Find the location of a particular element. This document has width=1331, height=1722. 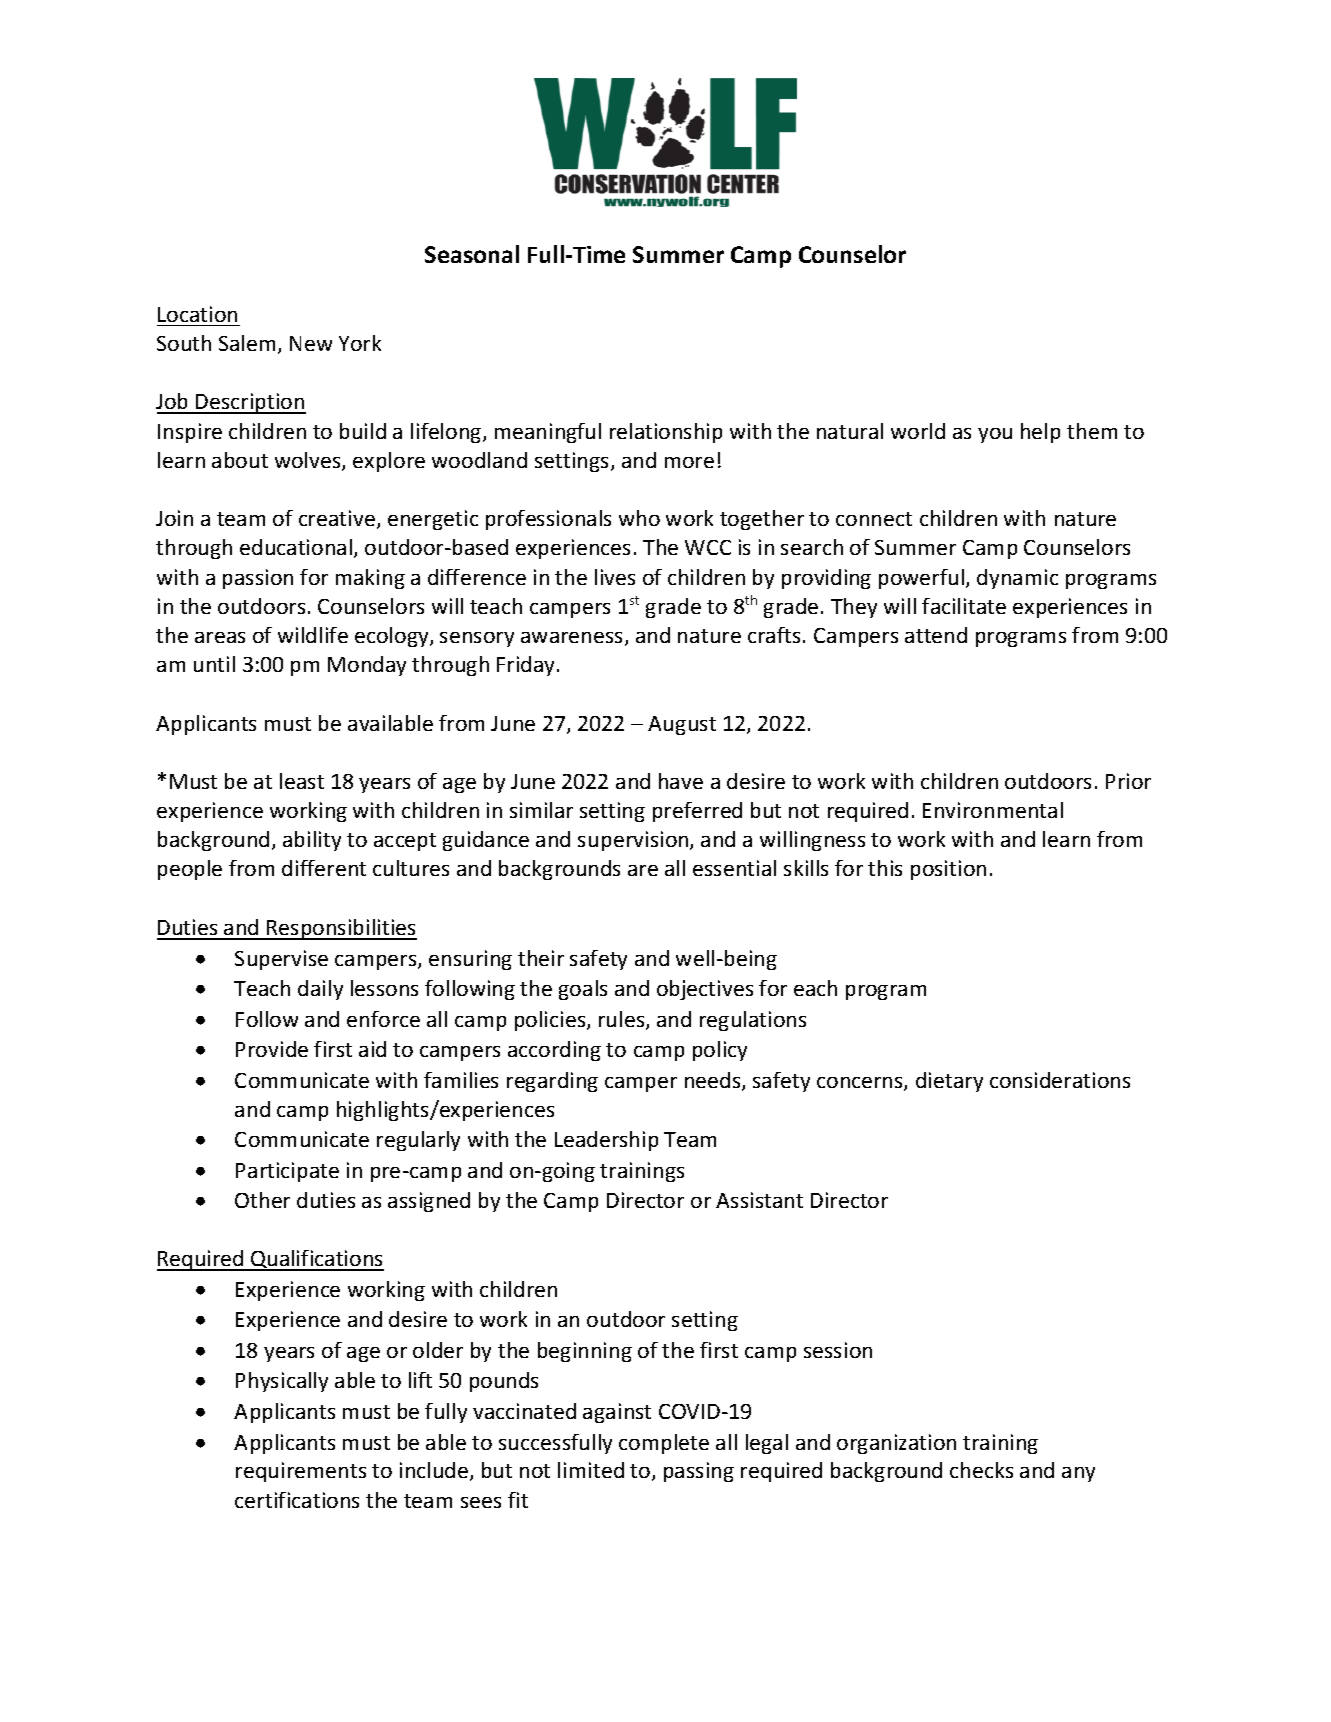

different is located at coordinates (324, 868).
